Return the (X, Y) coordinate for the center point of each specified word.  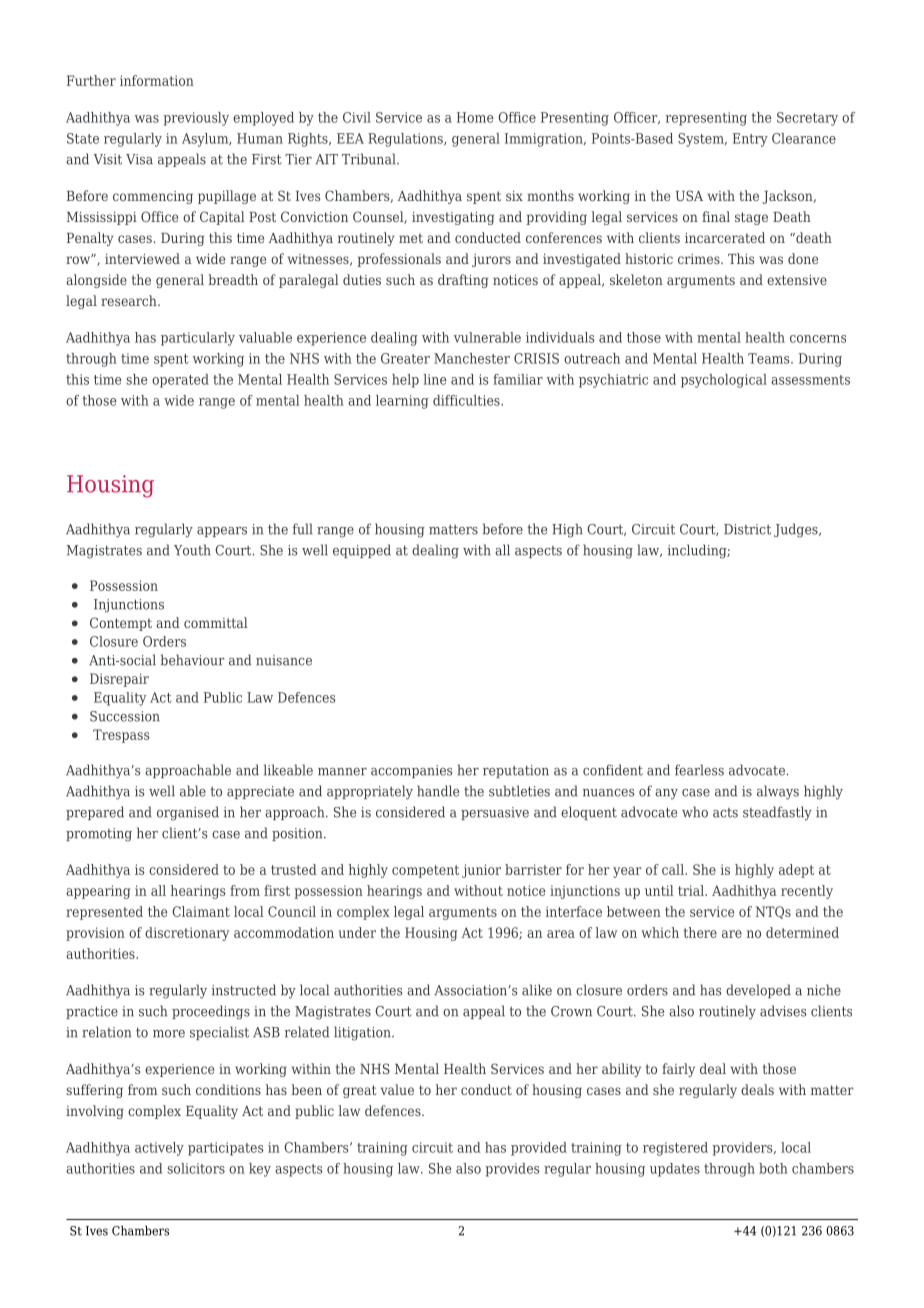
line (435, 379)
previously (196, 119)
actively (159, 1149)
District (747, 529)
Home (475, 117)
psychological (724, 381)
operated (180, 381)
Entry (750, 140)
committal (216, 622)
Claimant (201, 911)
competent (425, 871)
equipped (362, 551)
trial (692, 890)
